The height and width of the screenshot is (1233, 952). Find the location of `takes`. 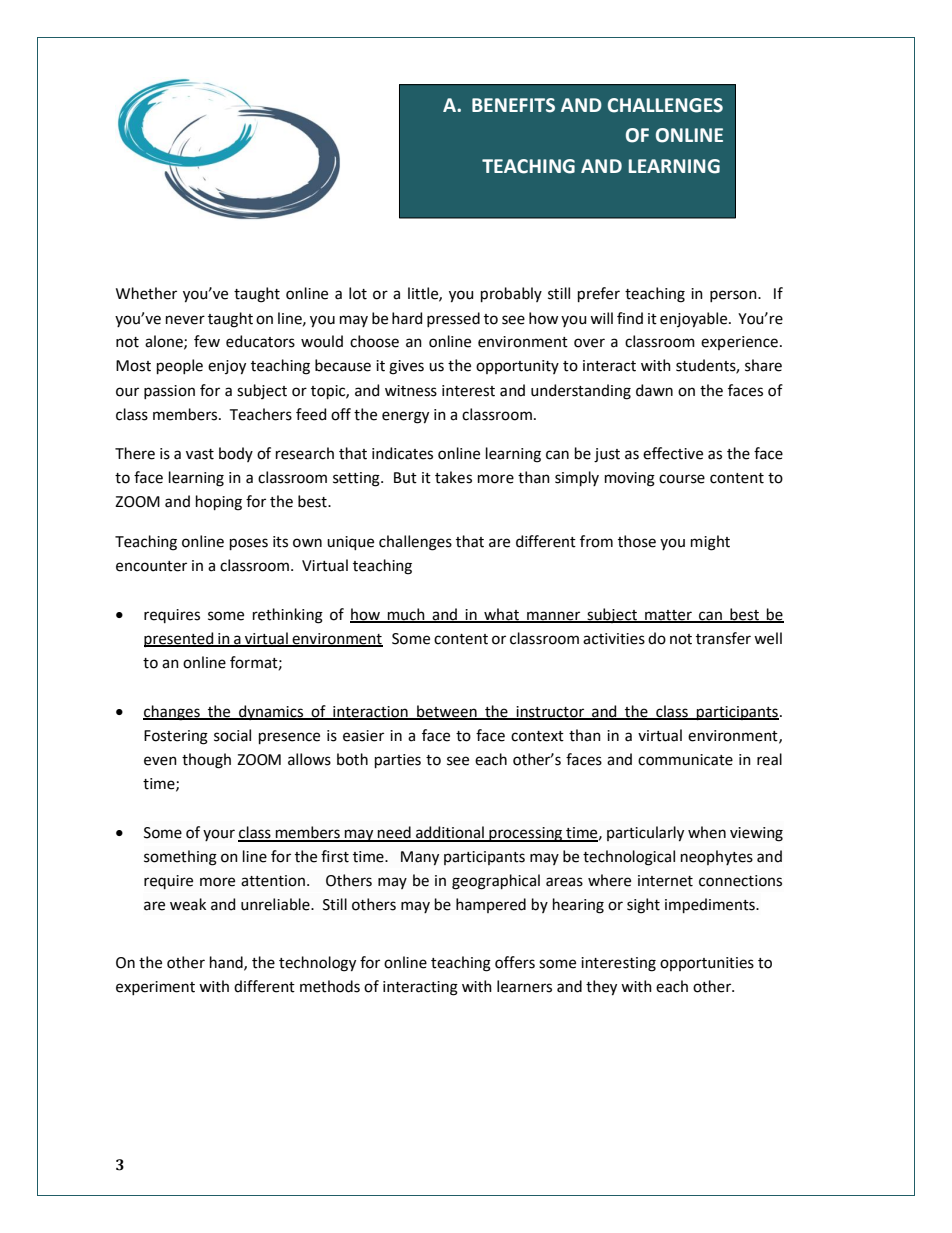

takes is located at coordinates (453, 477).
